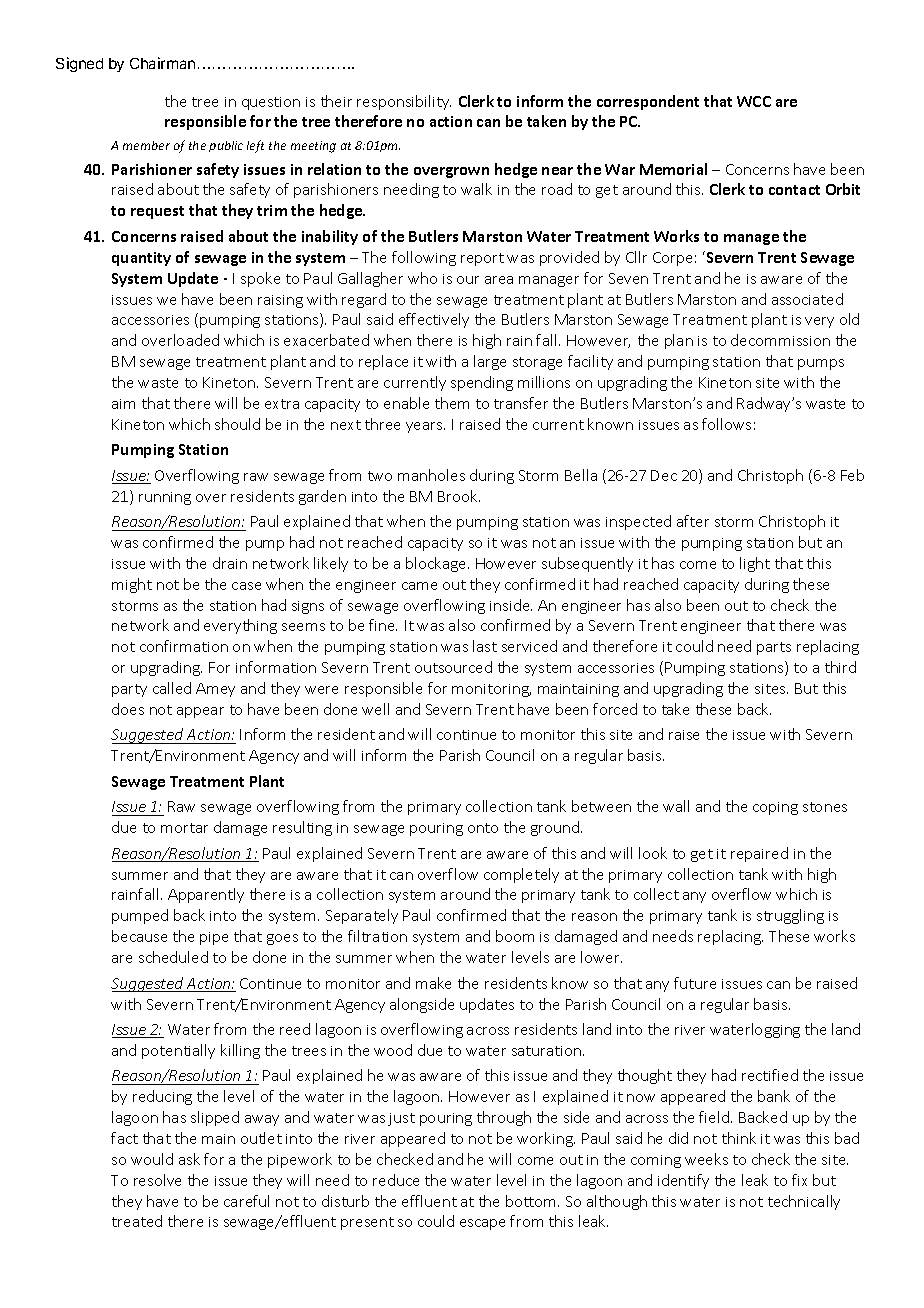 The image size is (924, 1308). What do you see at coordinates (157, 1180) in the screenshot?
I see `resolve` at bounding box center [157, 1180].
